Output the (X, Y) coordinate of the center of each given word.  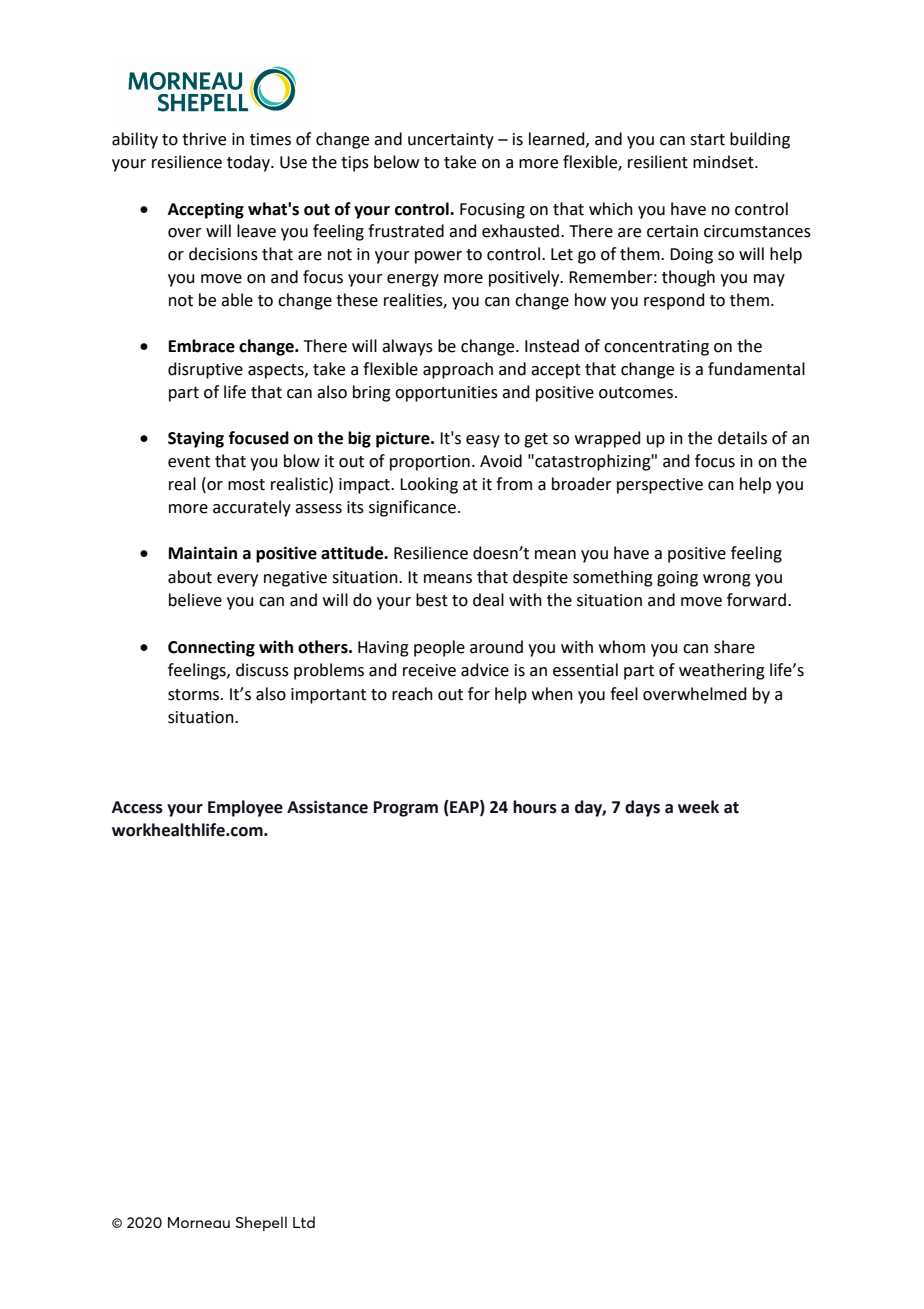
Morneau (199, 1222)
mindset (724, 162)
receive (429, 670)
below (396, 162)
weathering (722, 671)
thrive (204, 139)
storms (195, 695)
